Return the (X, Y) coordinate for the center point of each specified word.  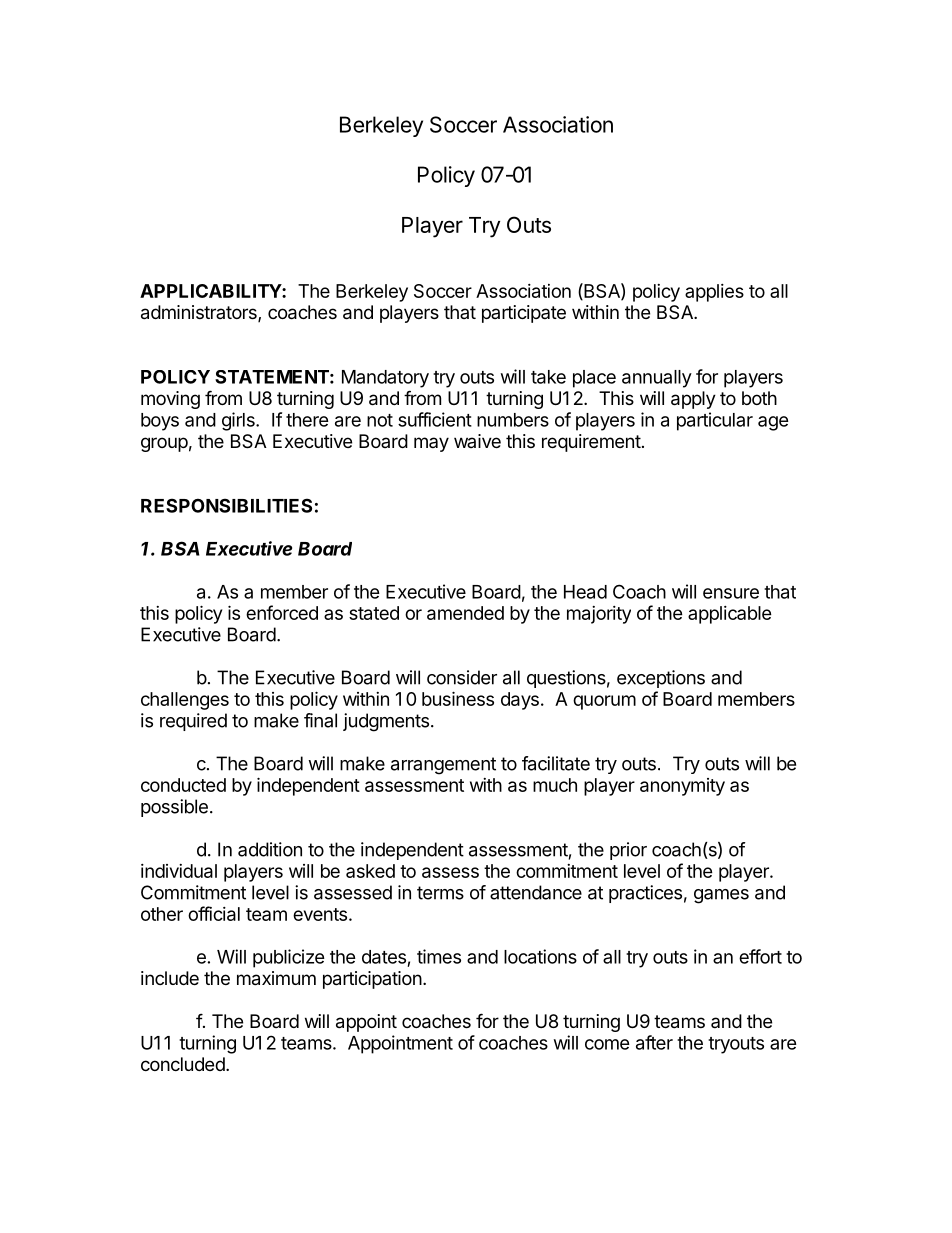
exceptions (661, 679)
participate (524, 314)
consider (462, 677)
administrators (200, 313)
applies (714, 293)
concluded (183, 1064)
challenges (185, 701)
